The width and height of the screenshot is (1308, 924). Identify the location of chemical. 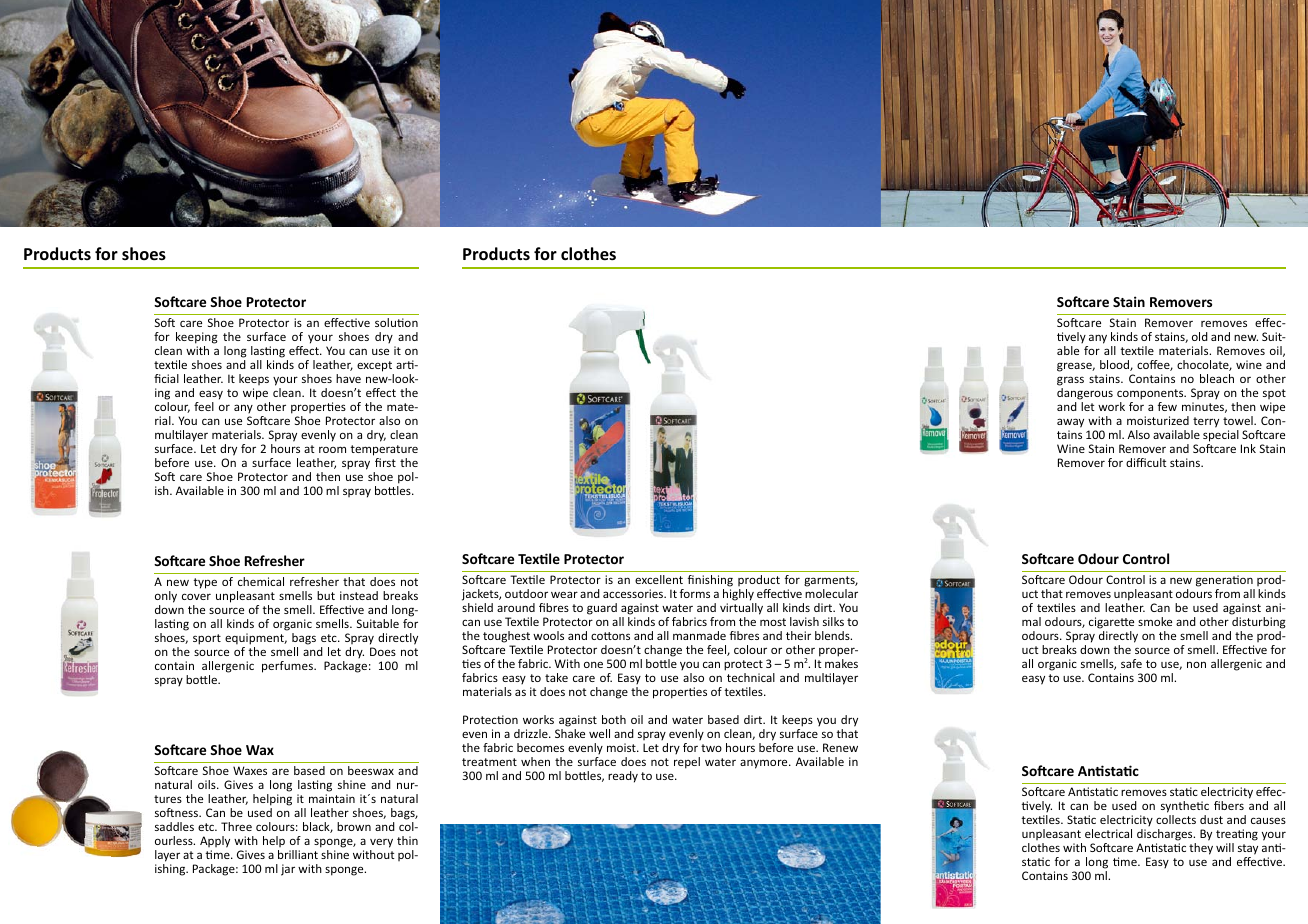
(261, 581).
